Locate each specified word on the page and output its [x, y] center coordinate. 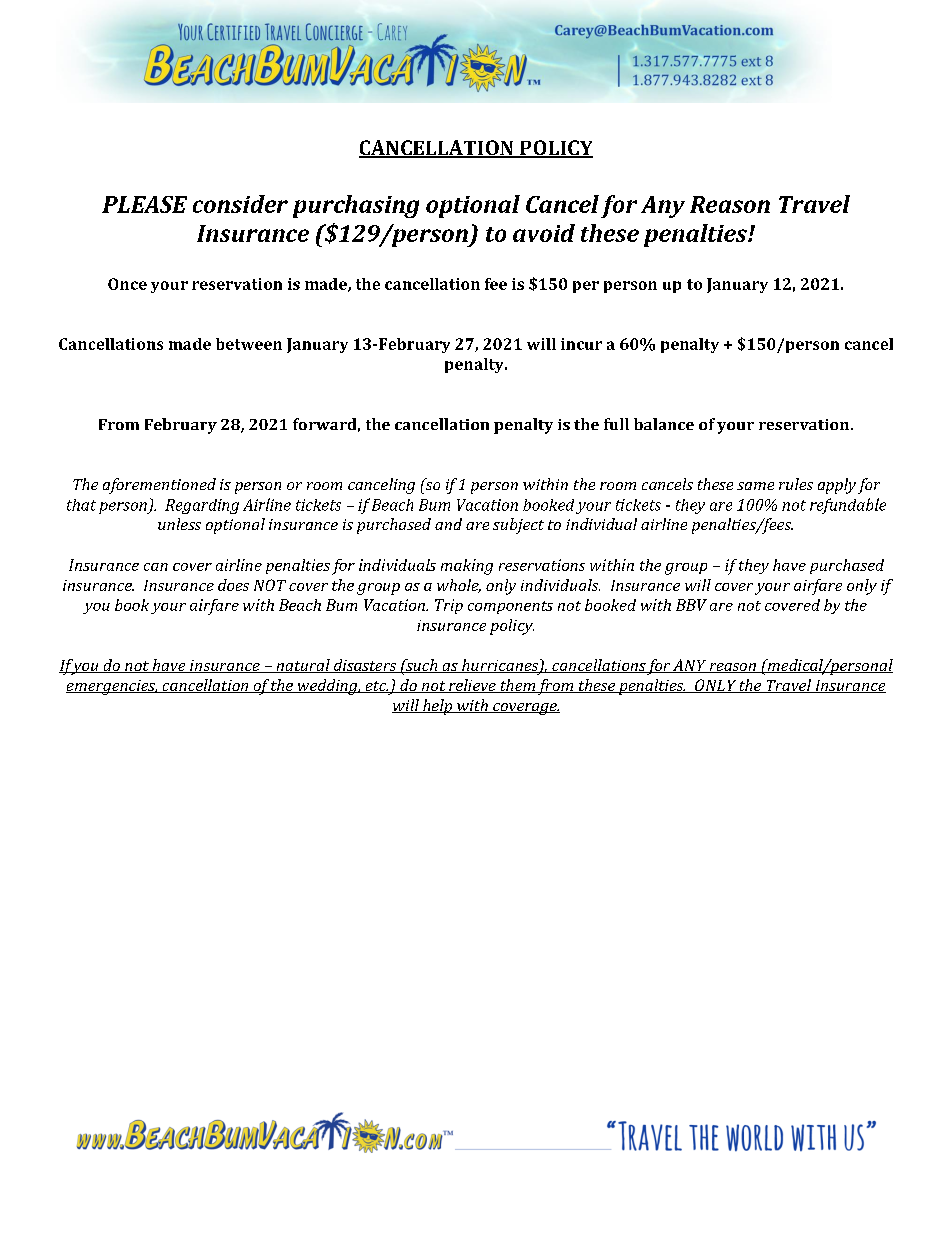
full [616, 424]
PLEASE [144, 204]
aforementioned [159, 486]
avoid [544, 233]
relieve [472, 686]
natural [303, 666]
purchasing [356, 206]
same [755, 486]
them [517, 686]
